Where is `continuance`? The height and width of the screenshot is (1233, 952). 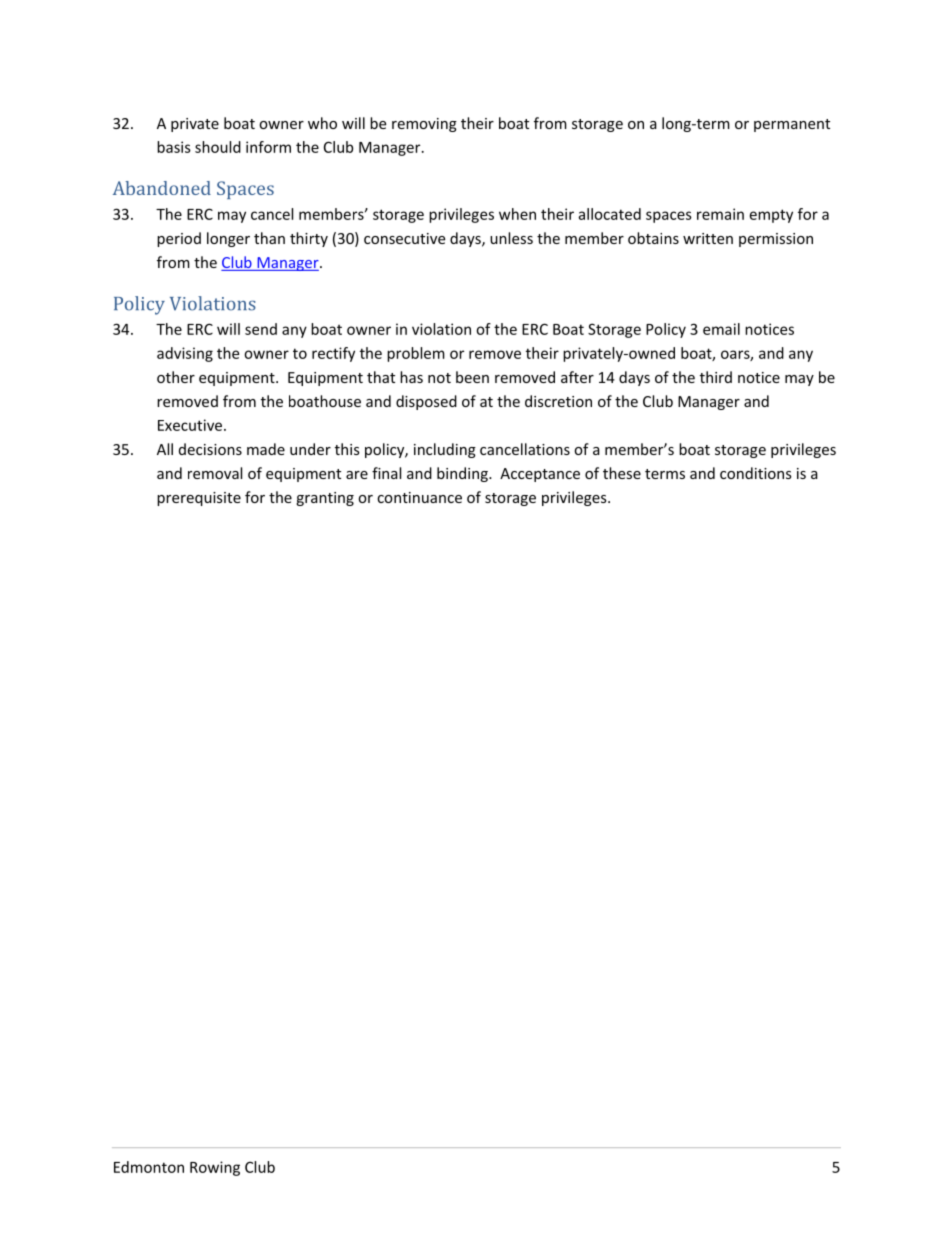
continuance is located at coordinates (419, 497).
